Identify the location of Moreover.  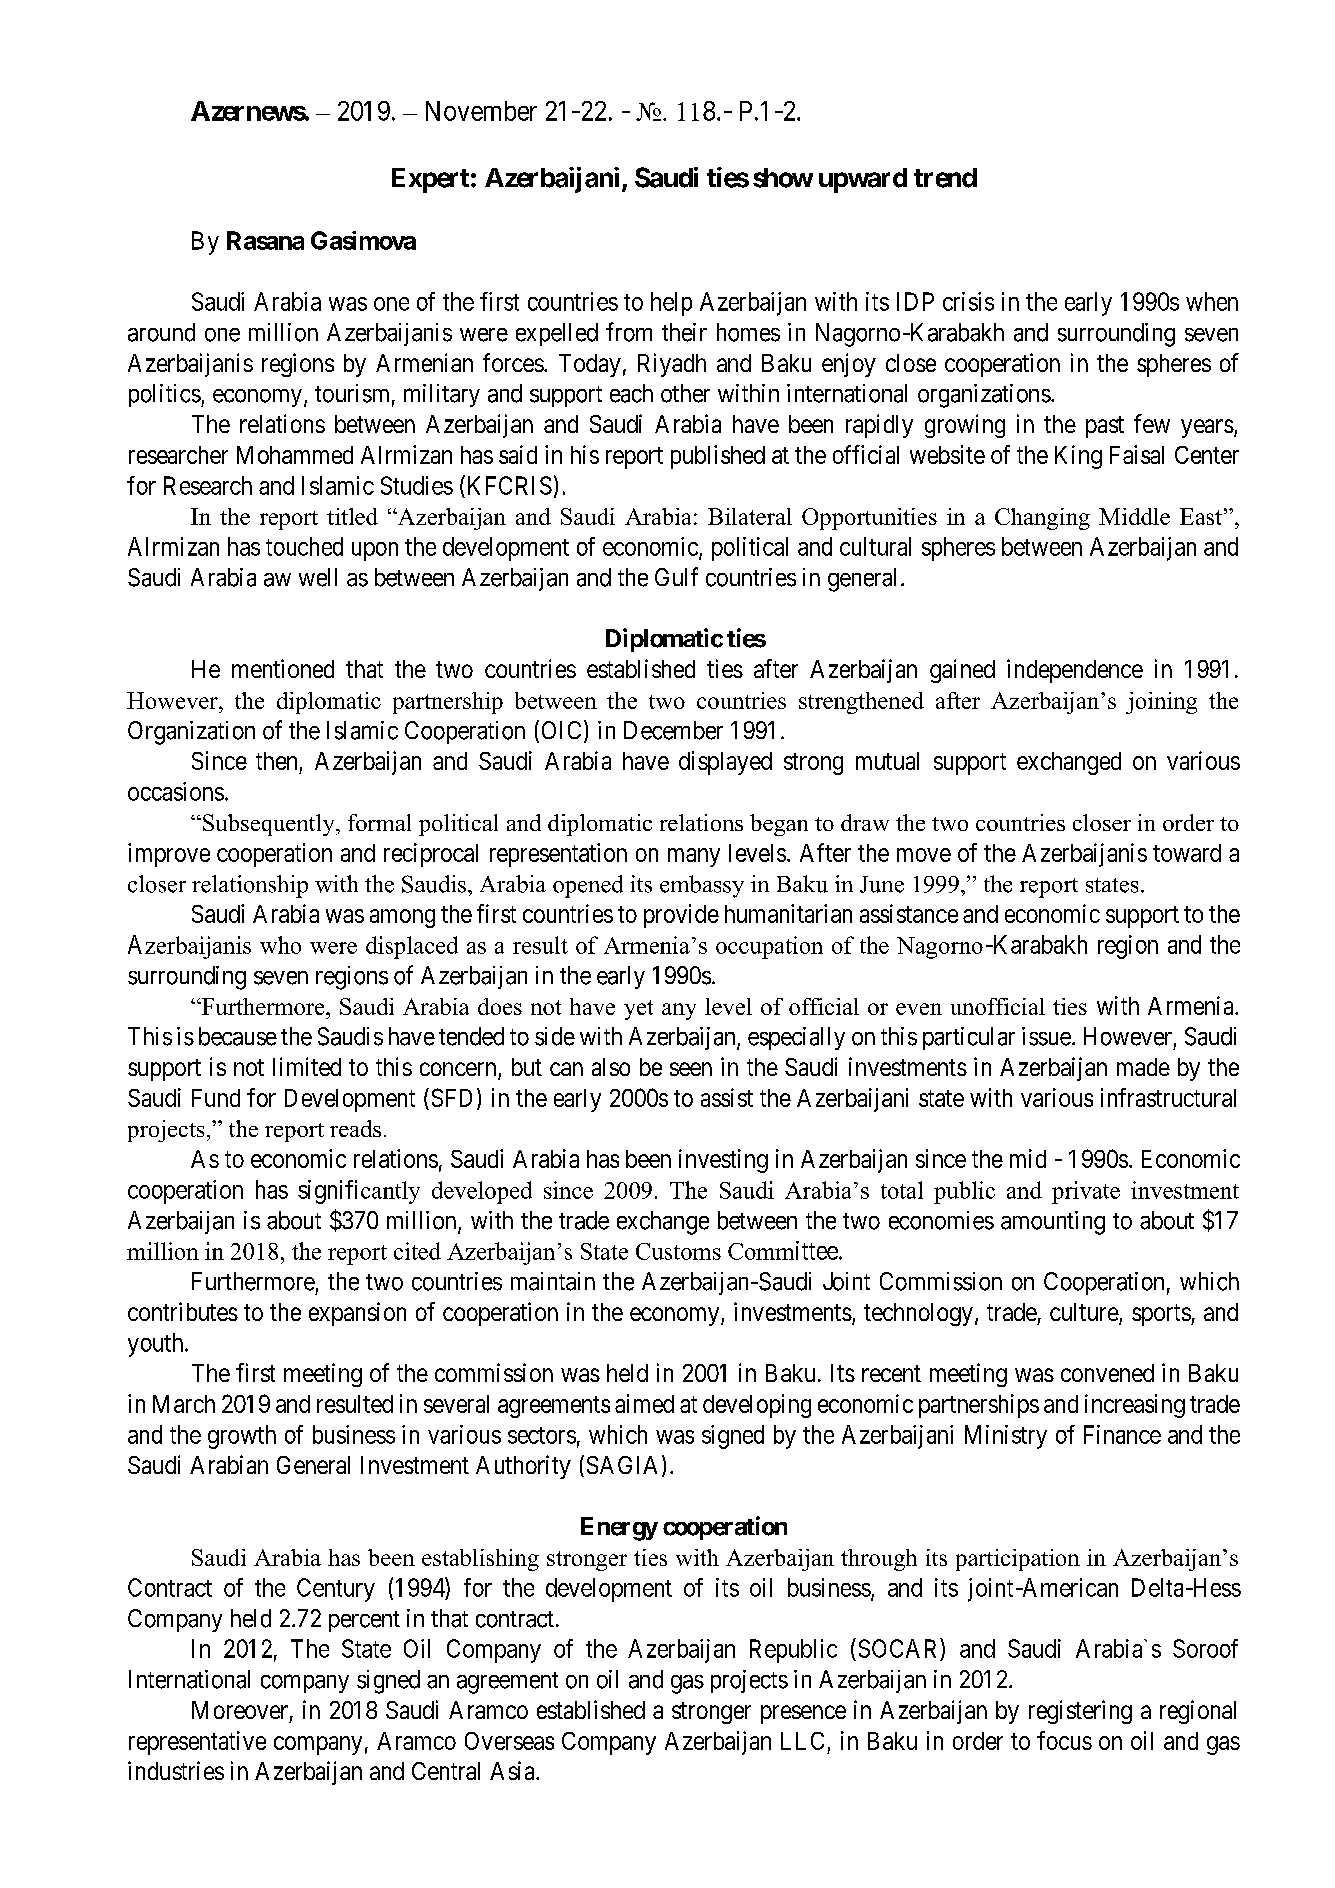
(240, 1710).
